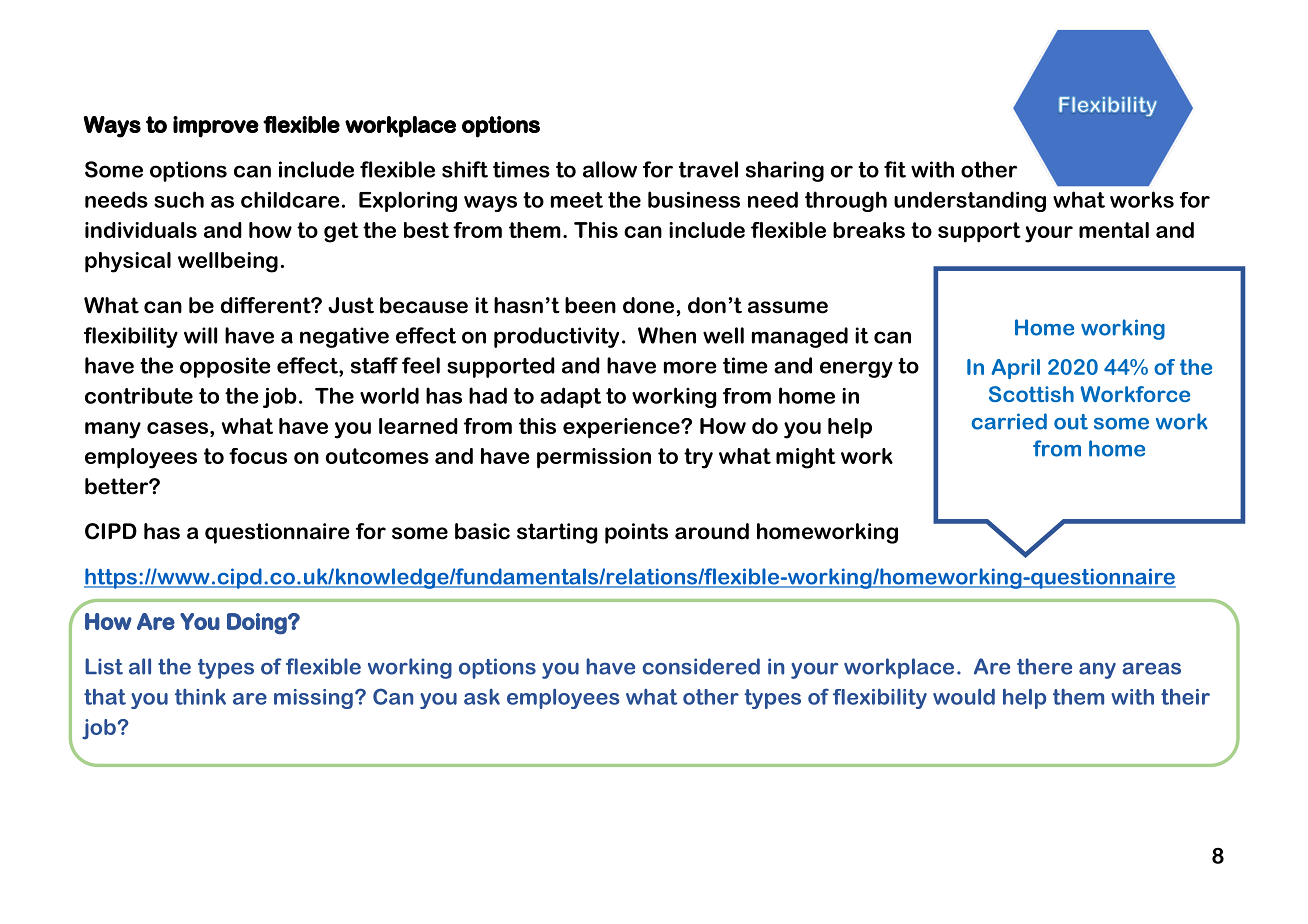  I want to click on will, so click(200, 335).
